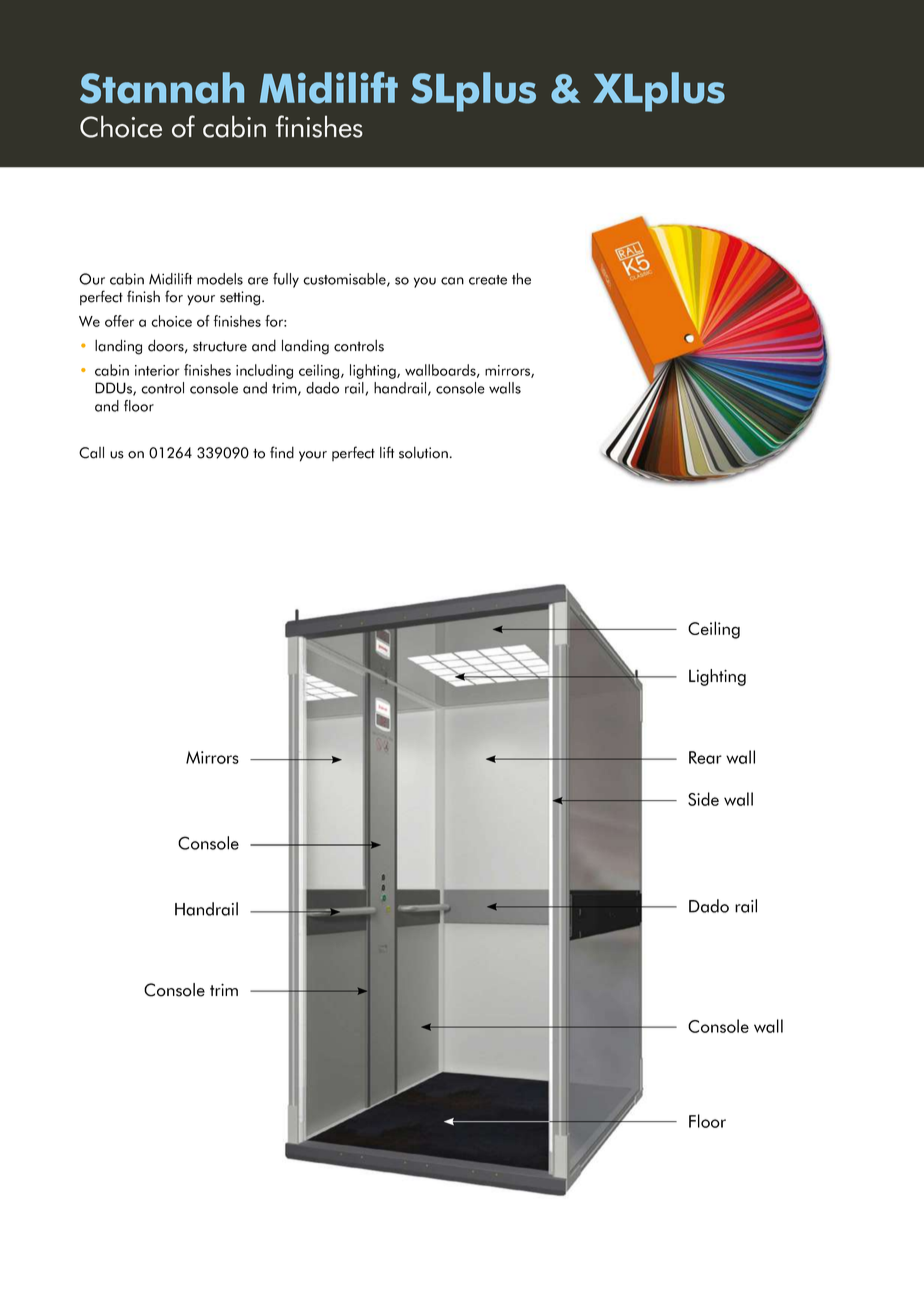 The image size is (924, 1308). I want to click on can, so click(452, 281).
